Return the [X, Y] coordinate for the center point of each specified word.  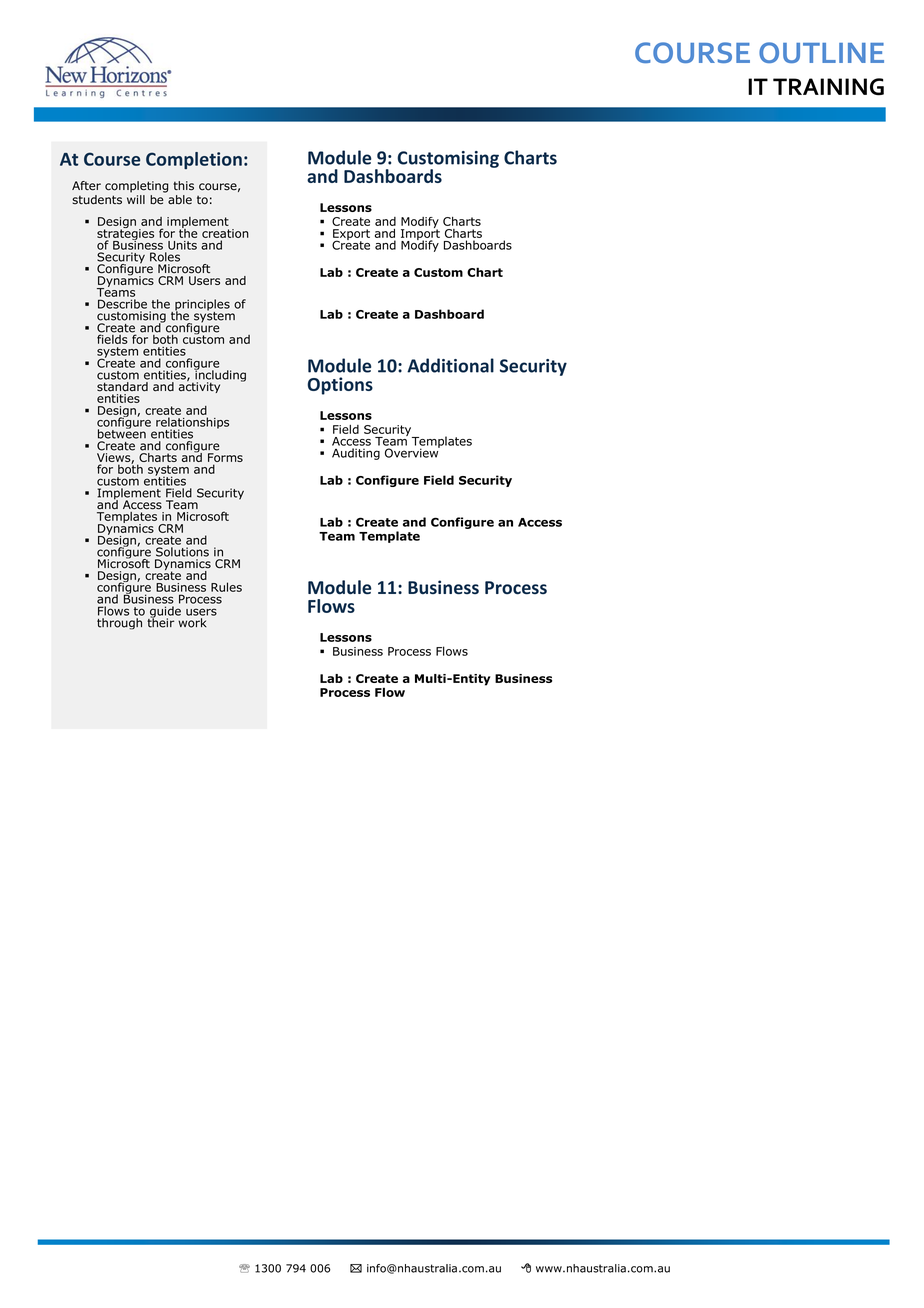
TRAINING [828, 87]
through [119, 624]
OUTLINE [821, 52]
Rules [226, 587]
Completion [194, 160]
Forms [225, 459]
